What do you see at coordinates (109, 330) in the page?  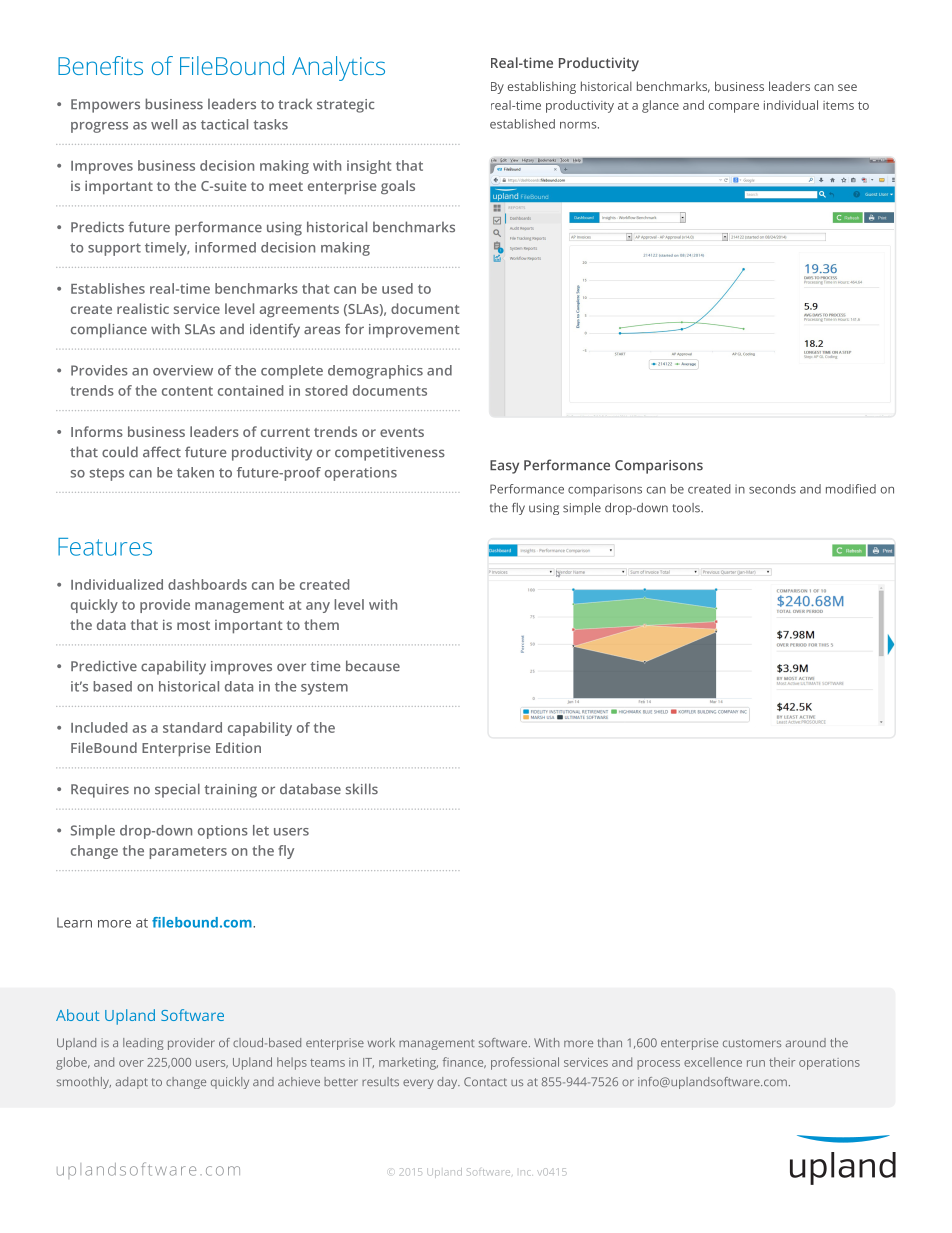 I see `compliance` at bounding box center [109, 330].
